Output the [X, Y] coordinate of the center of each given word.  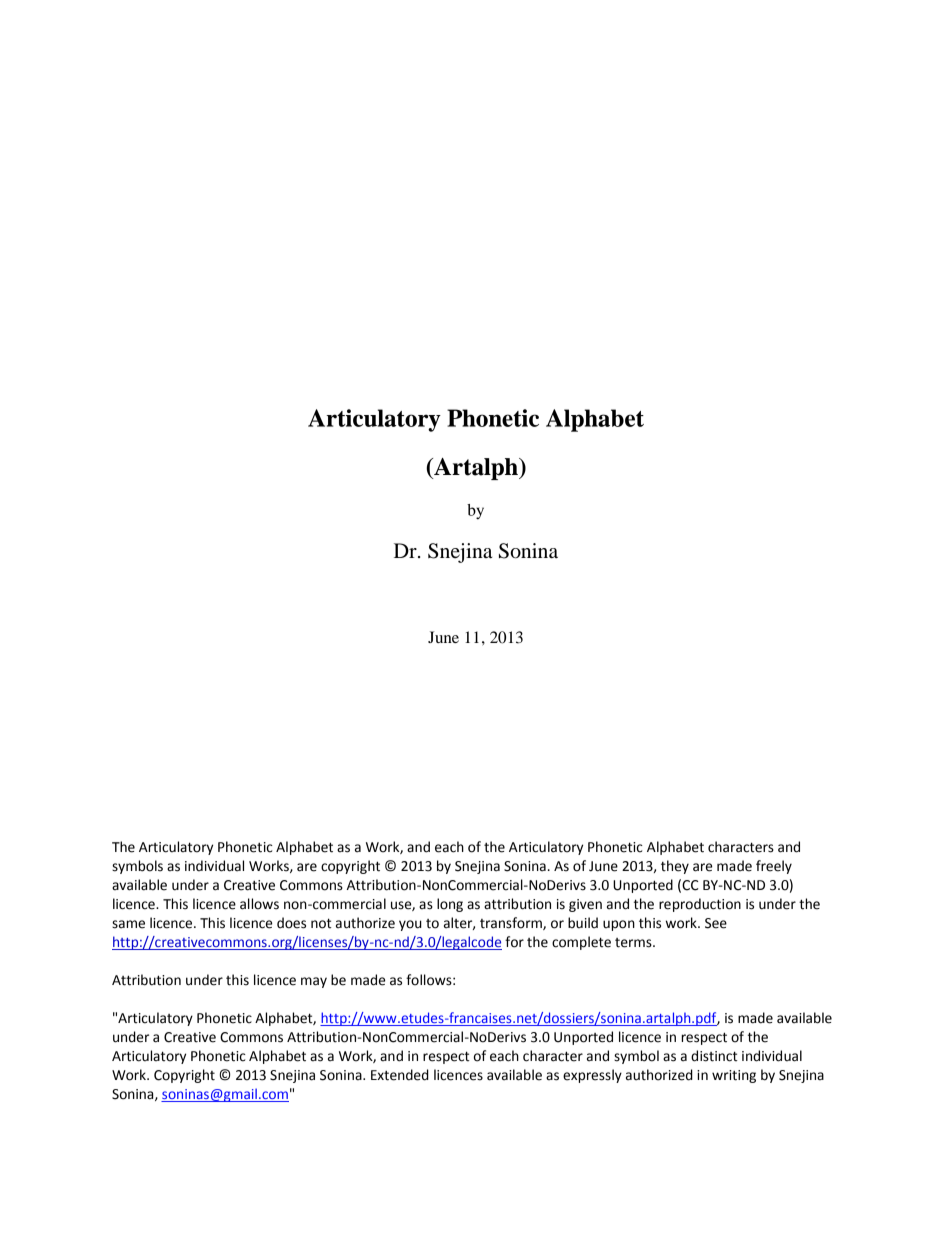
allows [259, 904]
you [410, 925]
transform [512, 923]
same [128, 924]
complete [581, 943]
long [450, 905]
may [314, 982]
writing [734, 1076]
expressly [592, 1076]
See [716, 923]
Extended [400, 1075]
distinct [714, 1056]
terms [634, 943]
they [675, 867]
